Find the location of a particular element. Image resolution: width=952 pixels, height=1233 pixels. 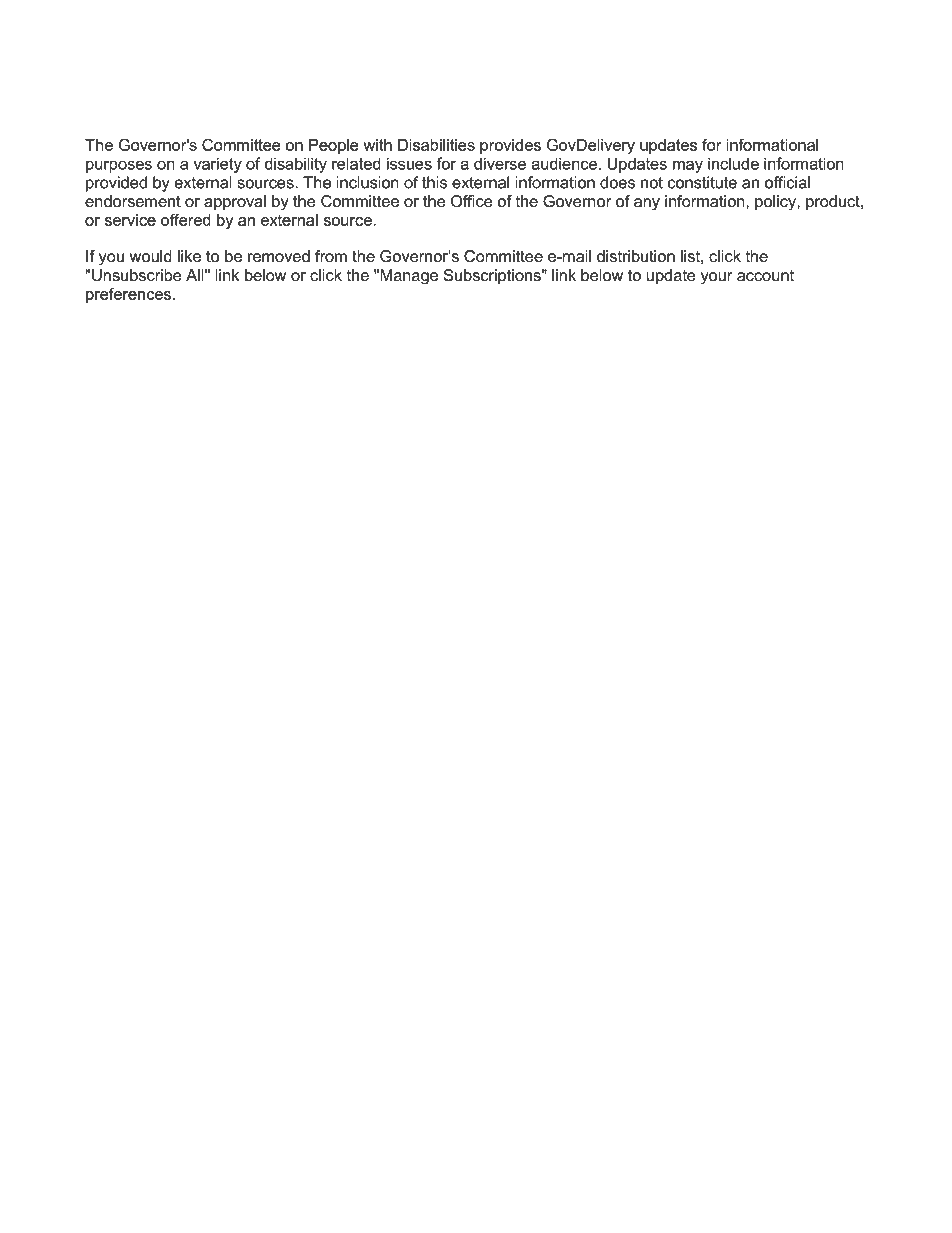

offered is located at coordinates (185, 220).
